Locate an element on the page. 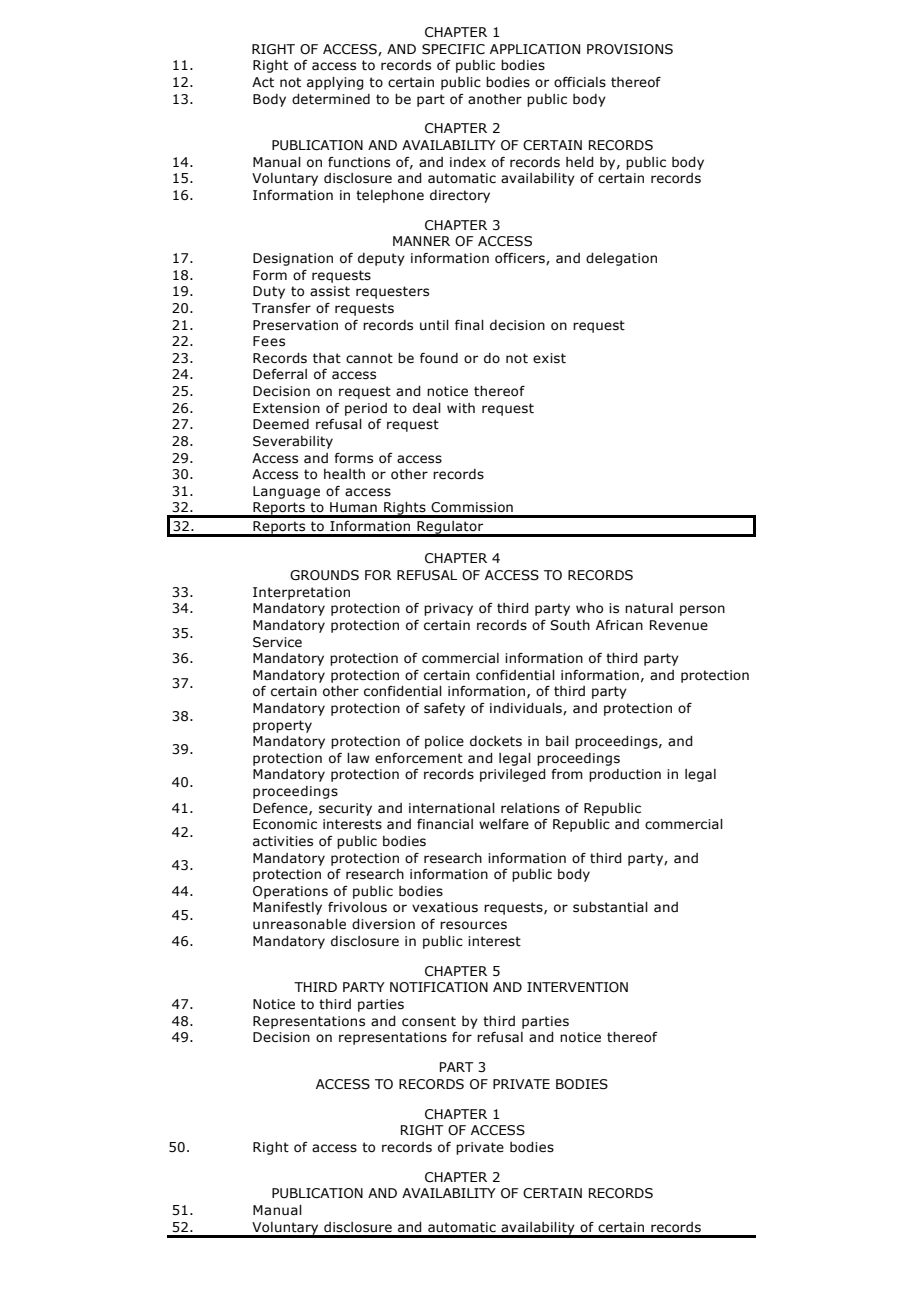 The width and height of the document is (924, 1308). unreasonable is located at coordinates (299, 924).
